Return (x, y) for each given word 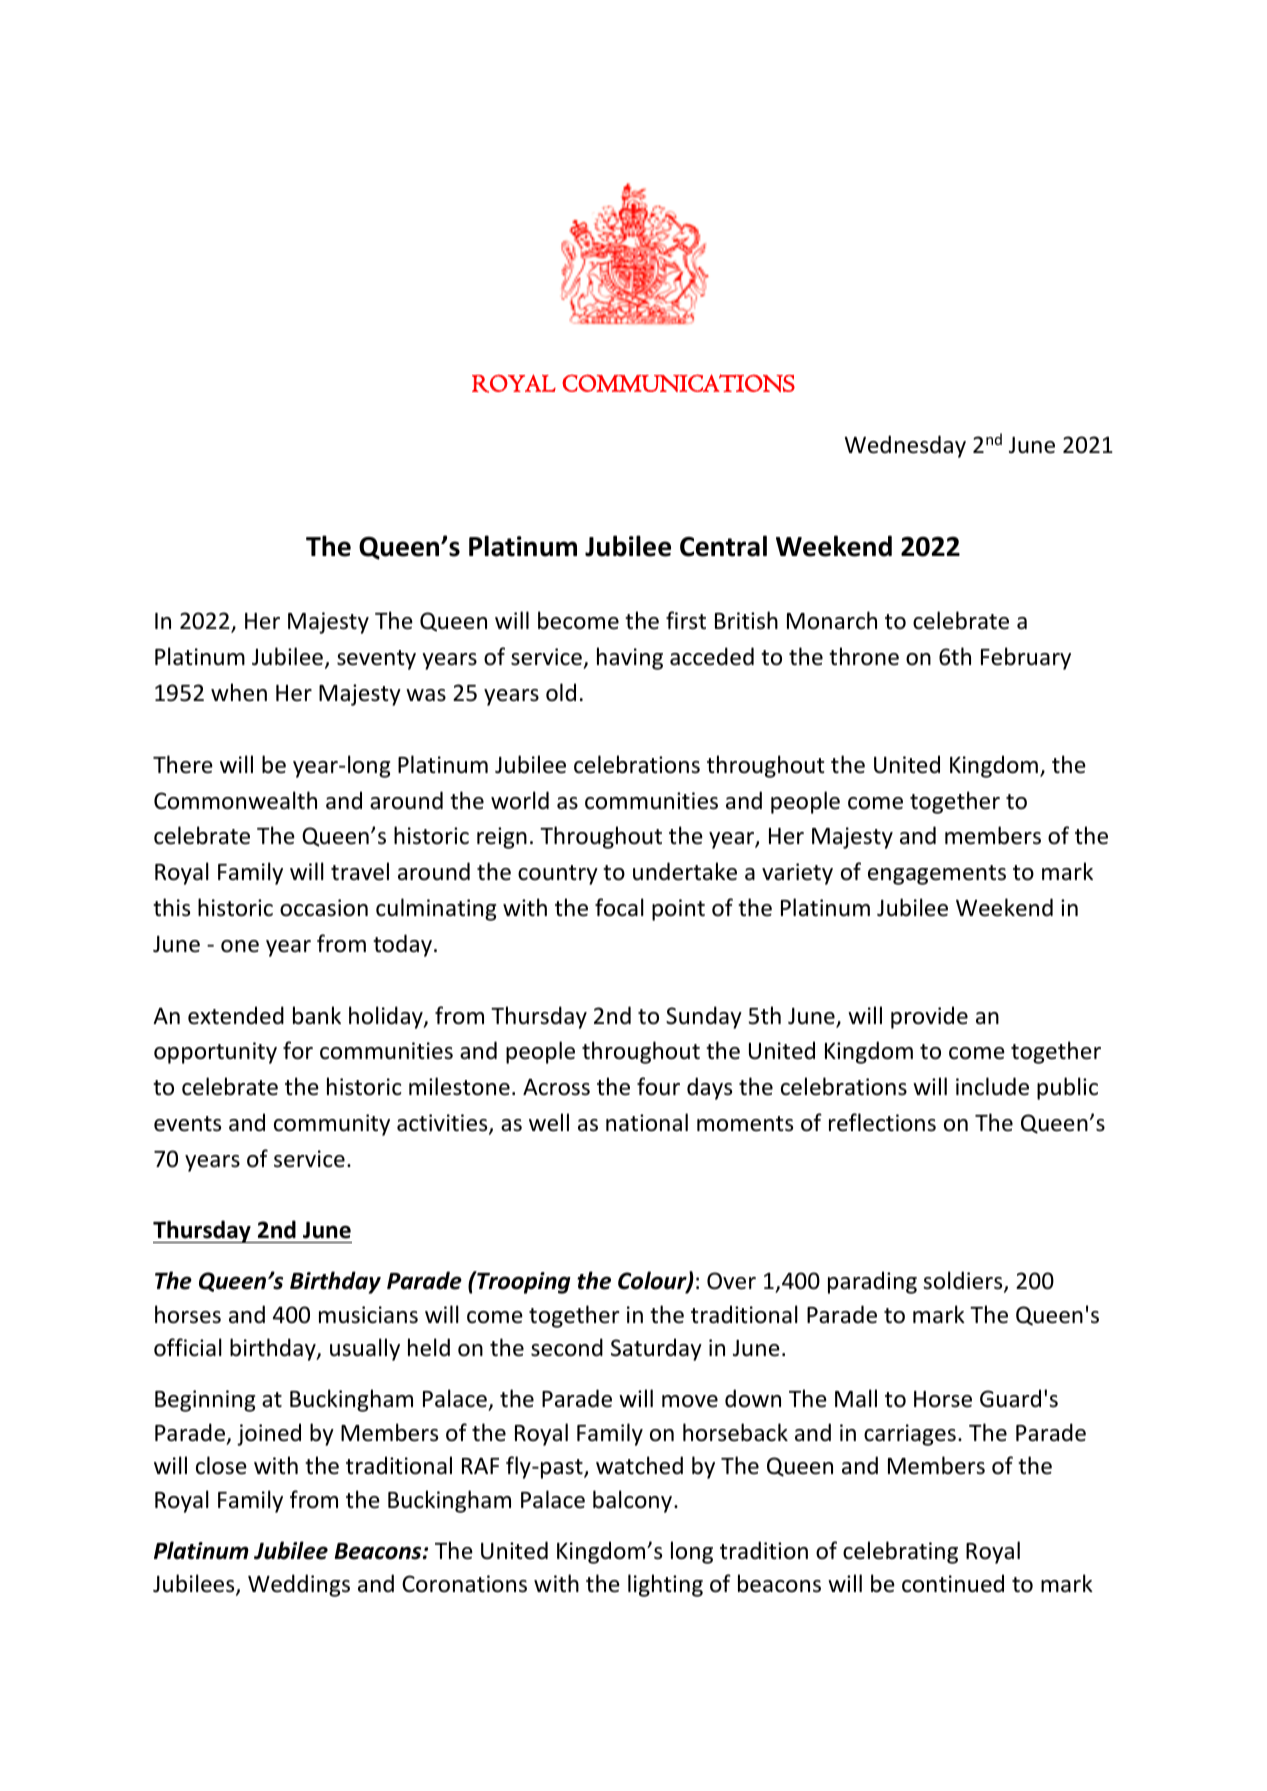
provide (929, 1017)
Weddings (299, 1585)
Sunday (704, 1017)
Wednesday (905, 446)
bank (317, 1015)
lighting (665, 1585)
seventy (376, 660)
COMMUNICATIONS (678, 383)
